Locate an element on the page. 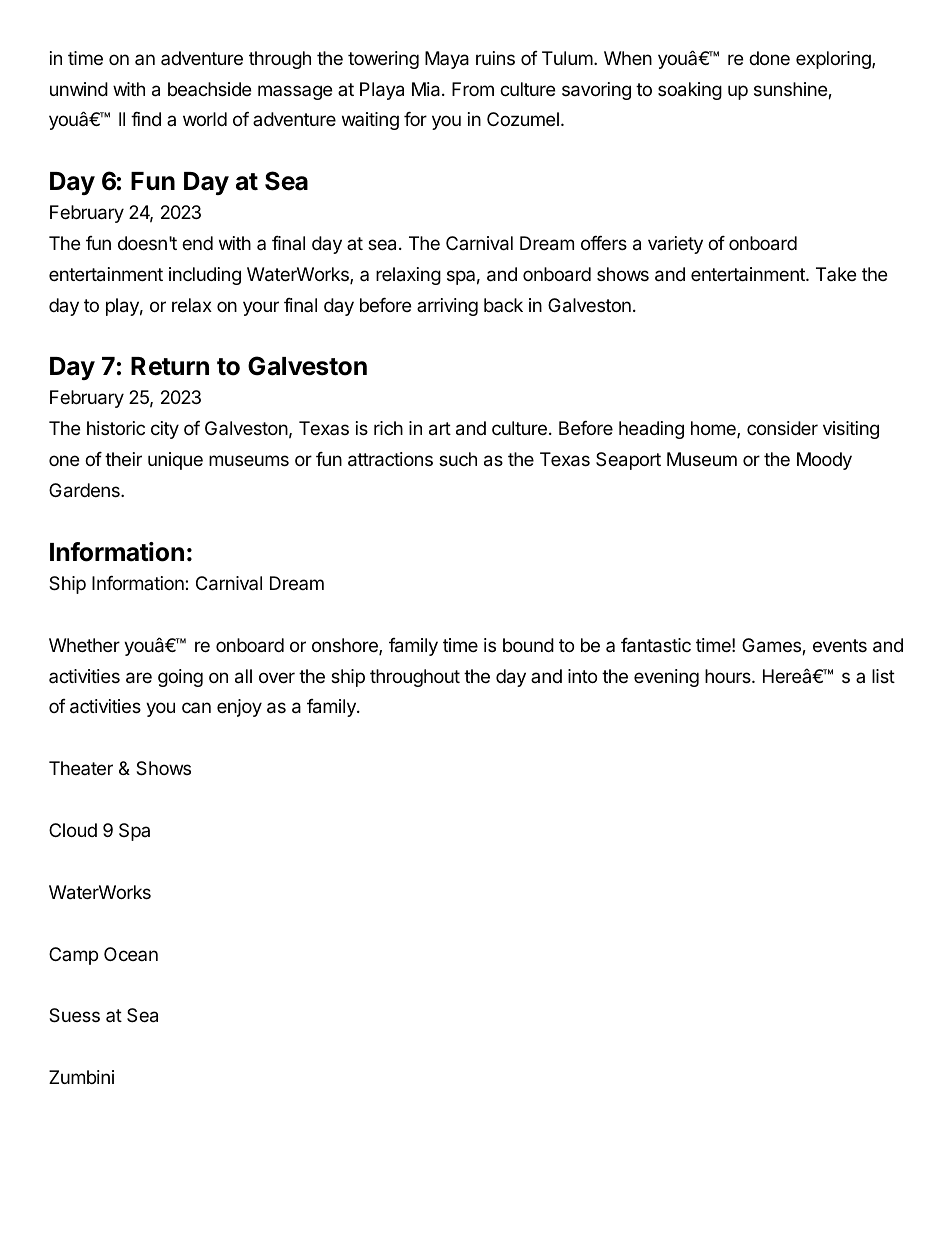 The height and width of the page is (1233, 952). consider is located at coordinates (782, 428).
